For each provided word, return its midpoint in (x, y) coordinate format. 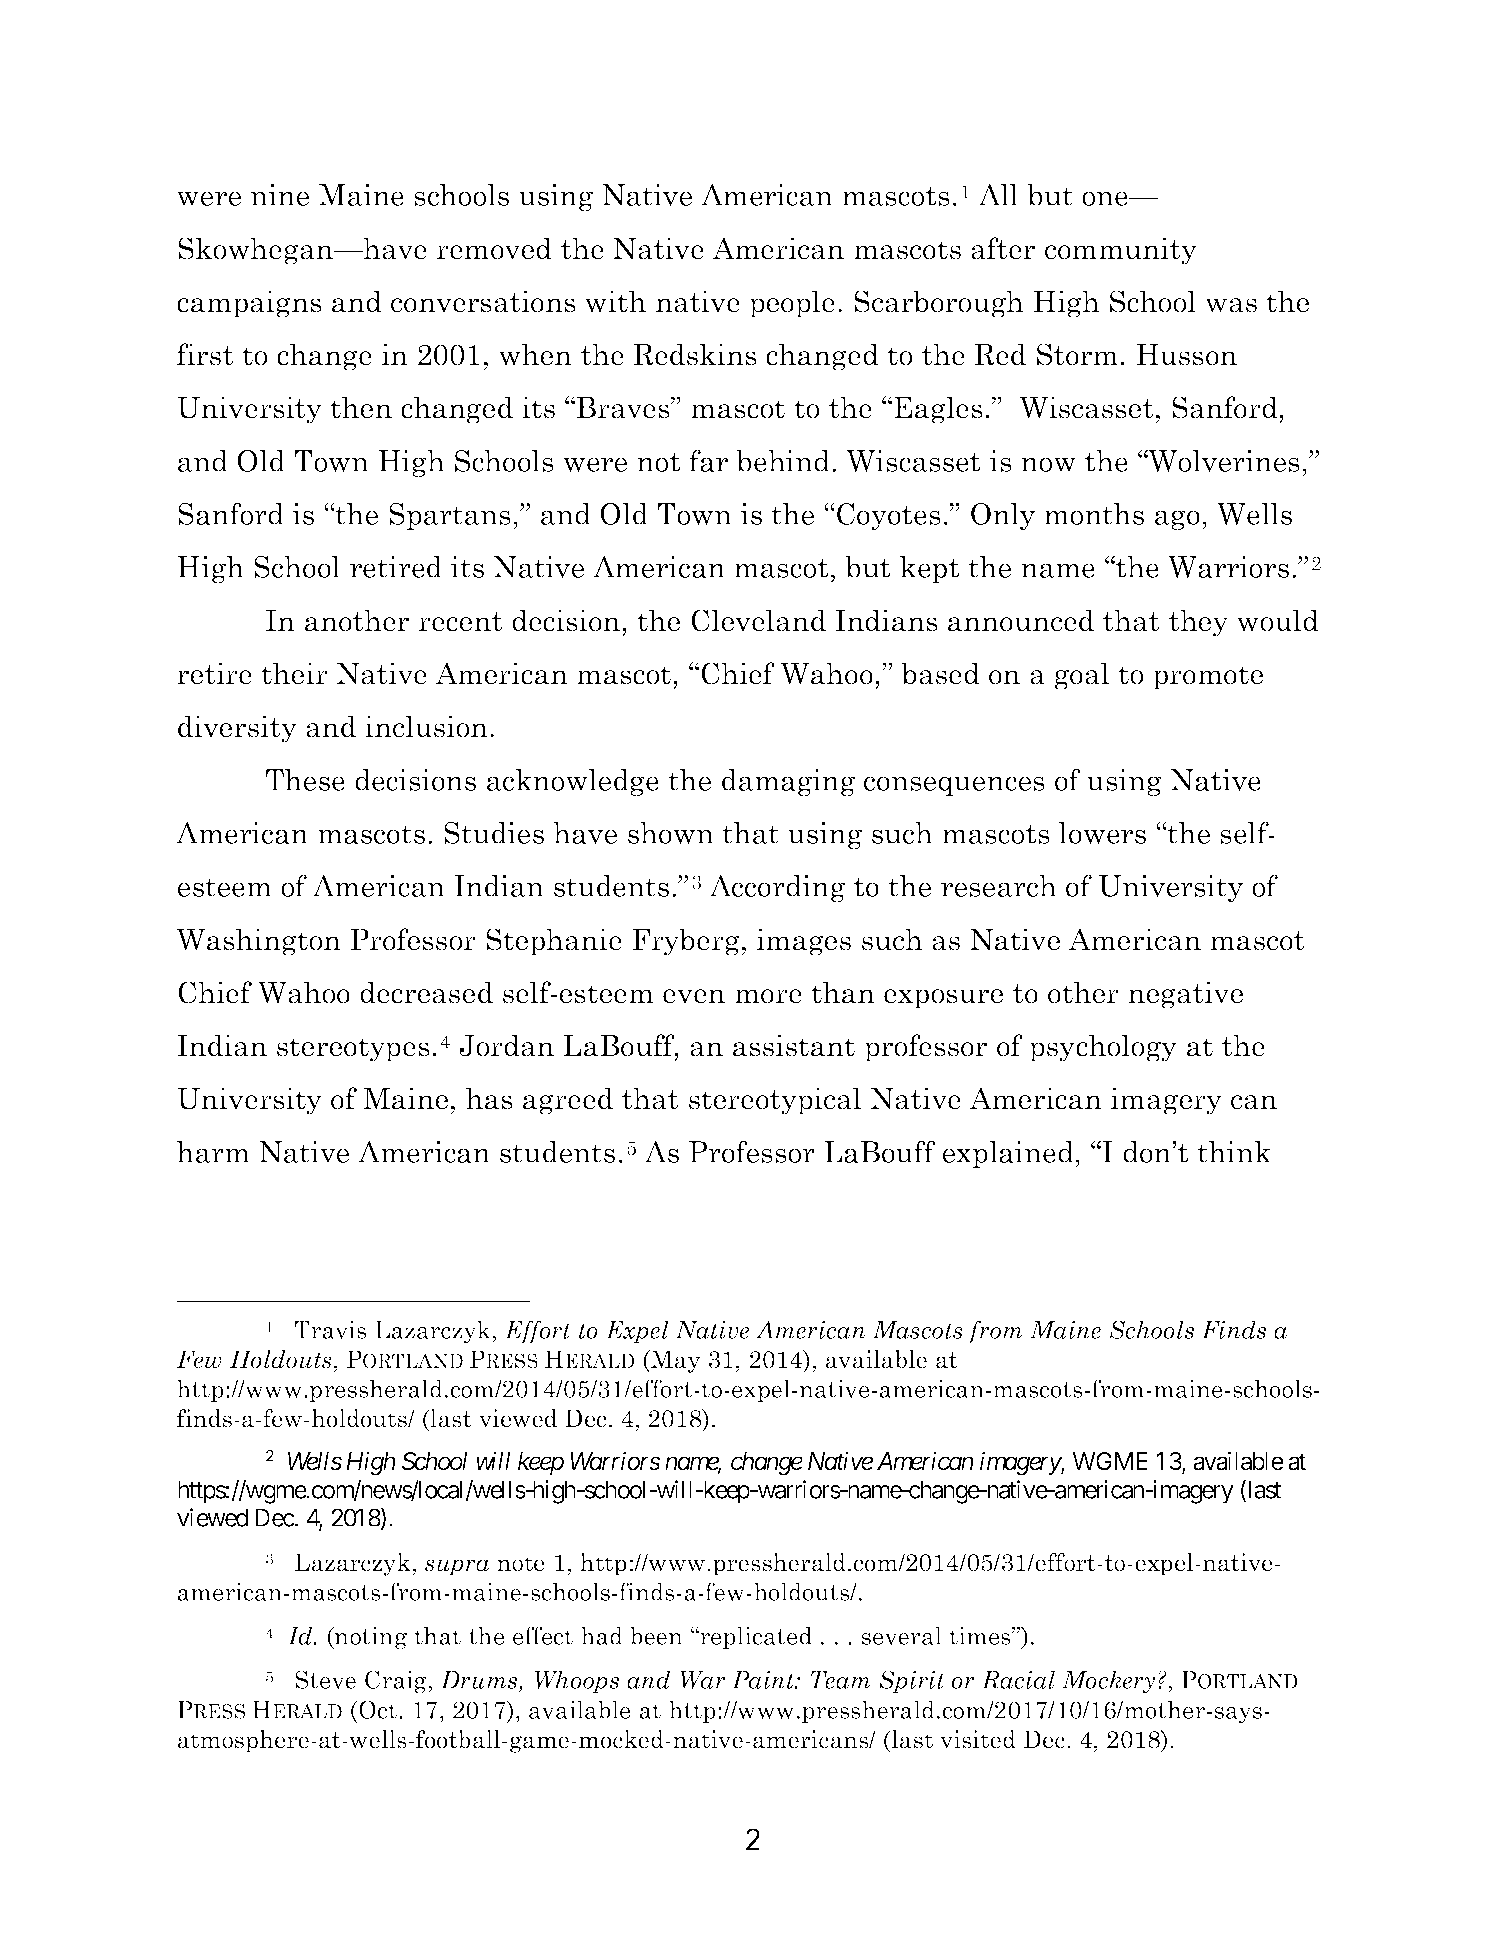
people (792, 304)
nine (280, 195)
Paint (764, 1680)
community (1121, 251)
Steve (325, 1679)
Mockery (1108, 1682)
